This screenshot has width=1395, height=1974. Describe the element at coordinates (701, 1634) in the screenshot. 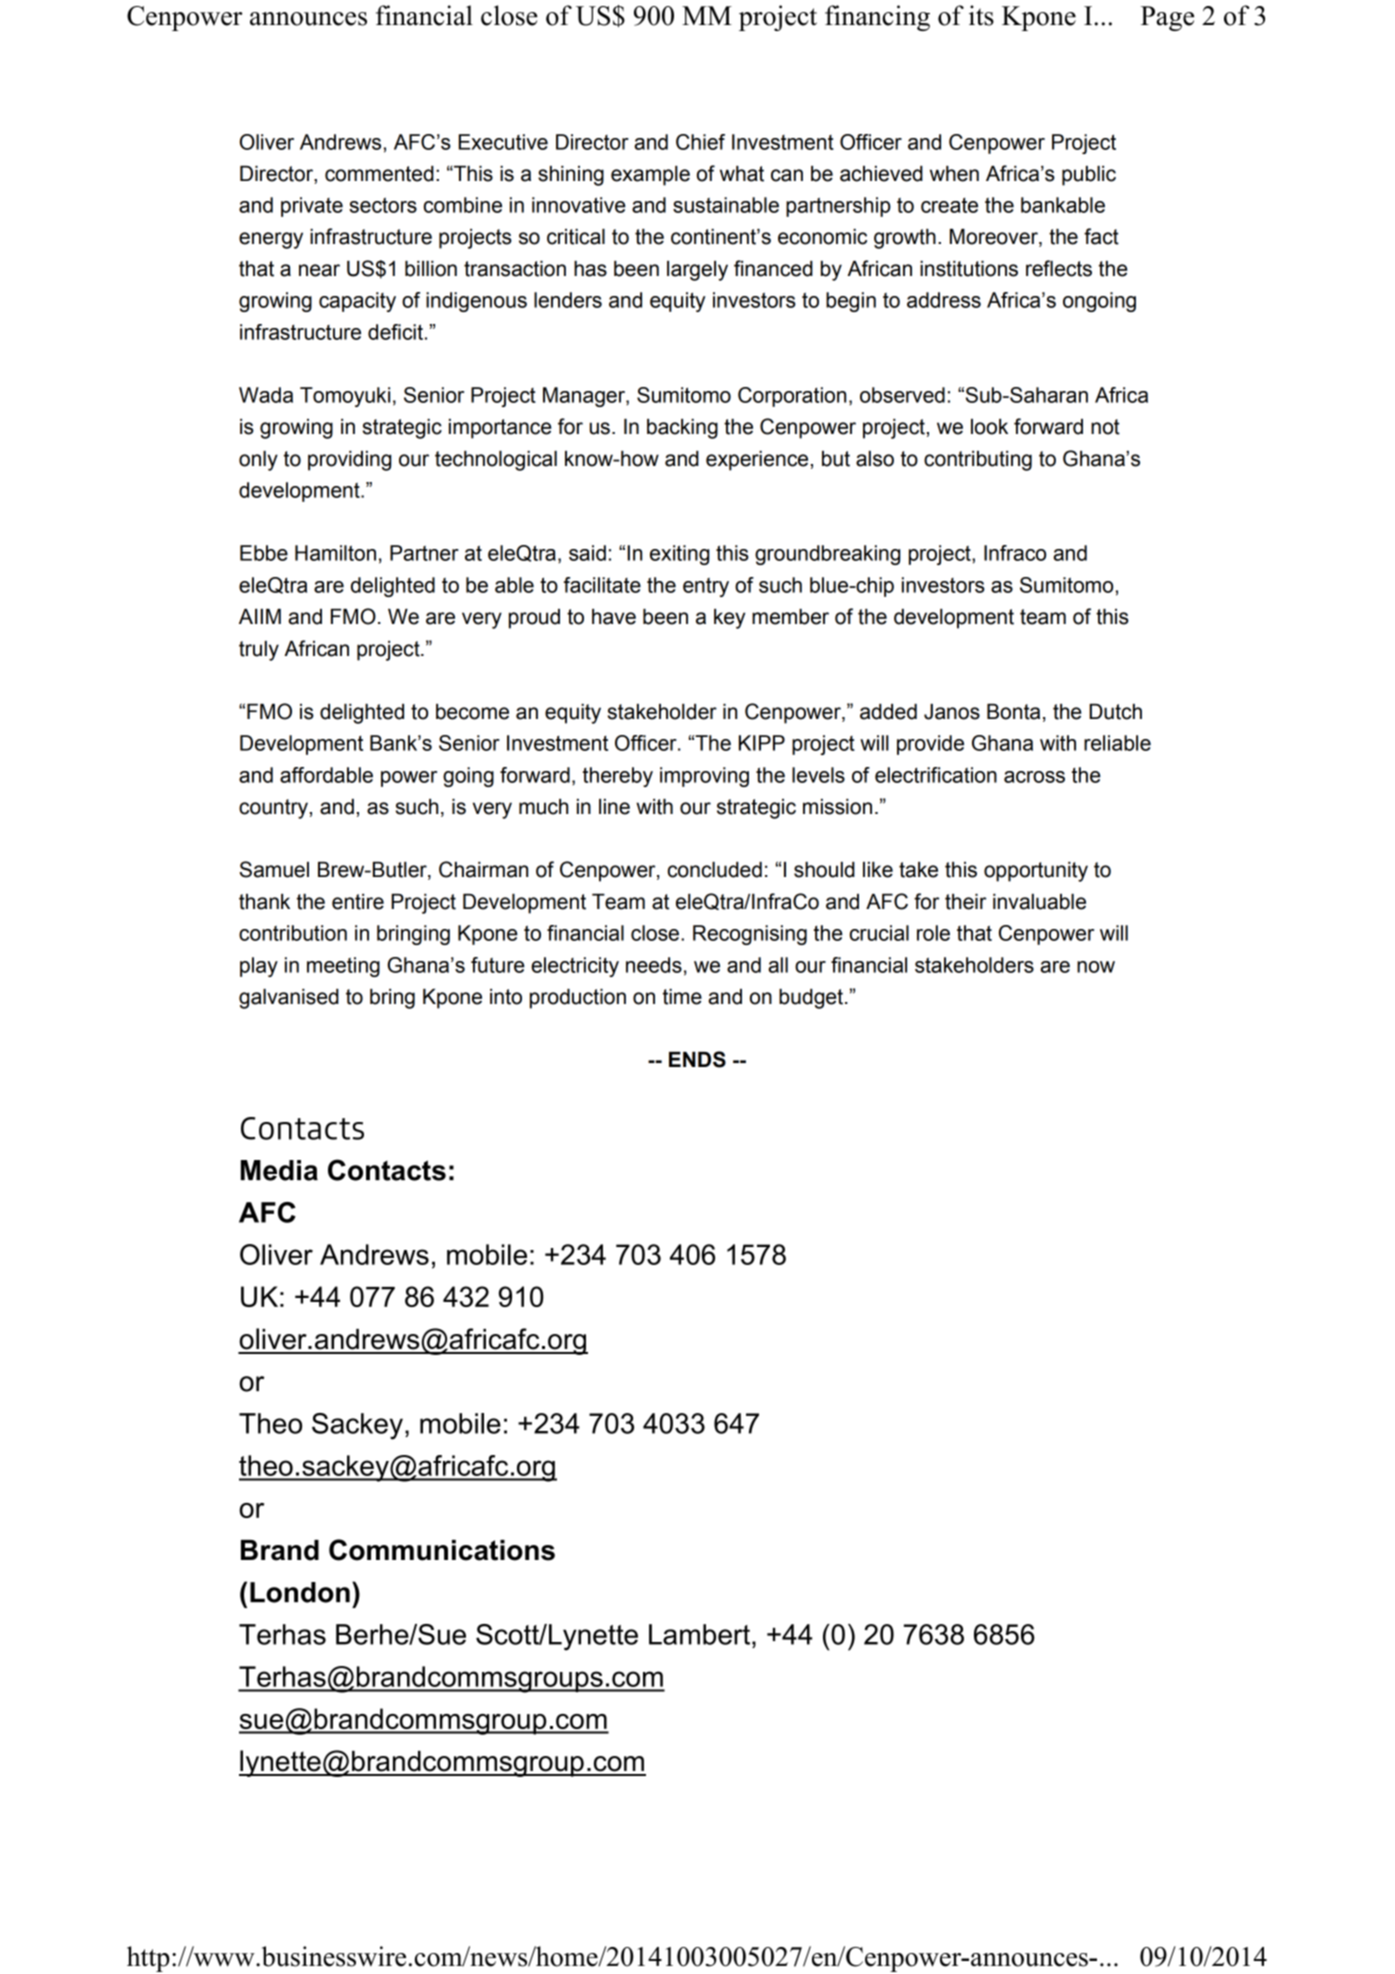

I see `Lambert` at that location.
